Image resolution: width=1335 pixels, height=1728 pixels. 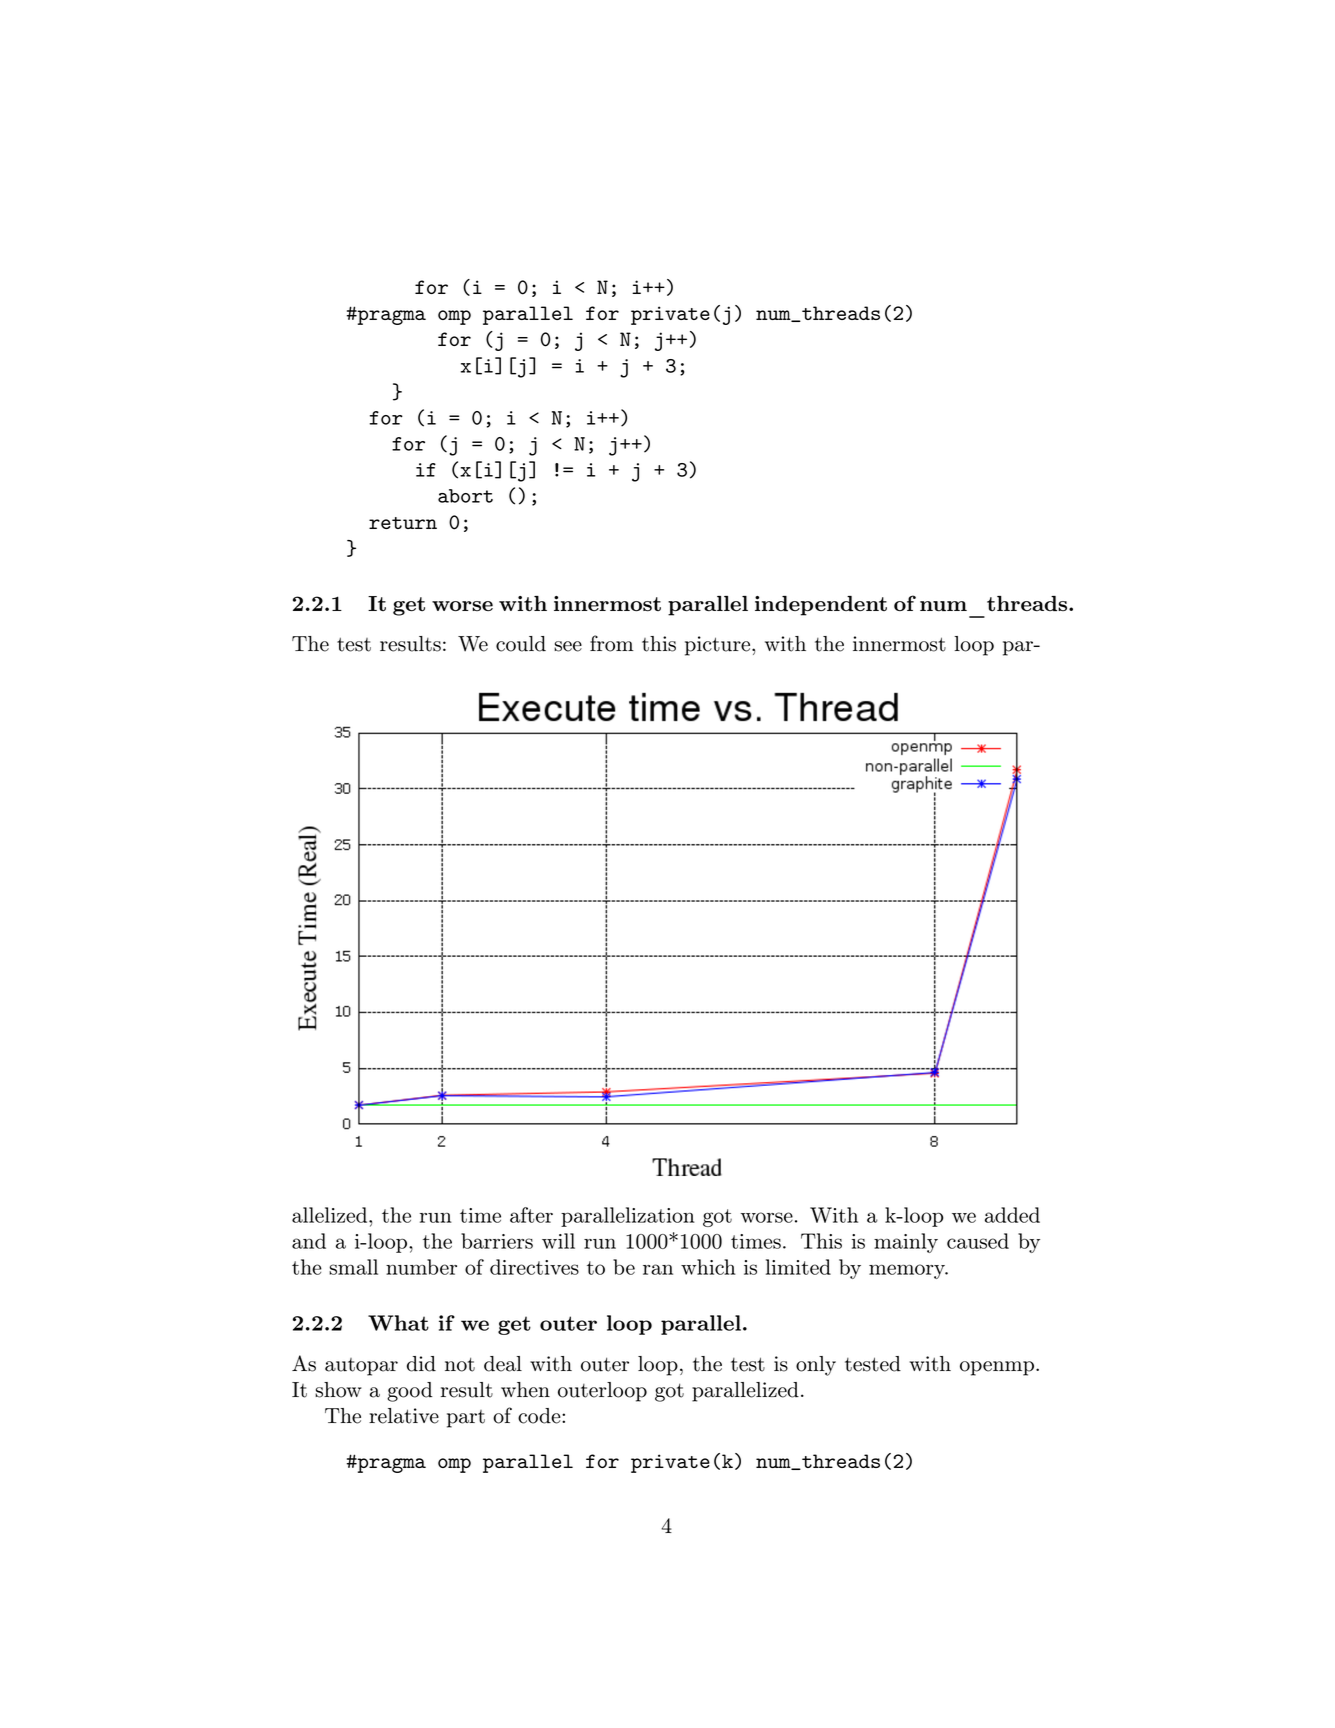 What do you see at coordinates (612, 643) in the image?
I see `from` at bounding box center [612, 643].
